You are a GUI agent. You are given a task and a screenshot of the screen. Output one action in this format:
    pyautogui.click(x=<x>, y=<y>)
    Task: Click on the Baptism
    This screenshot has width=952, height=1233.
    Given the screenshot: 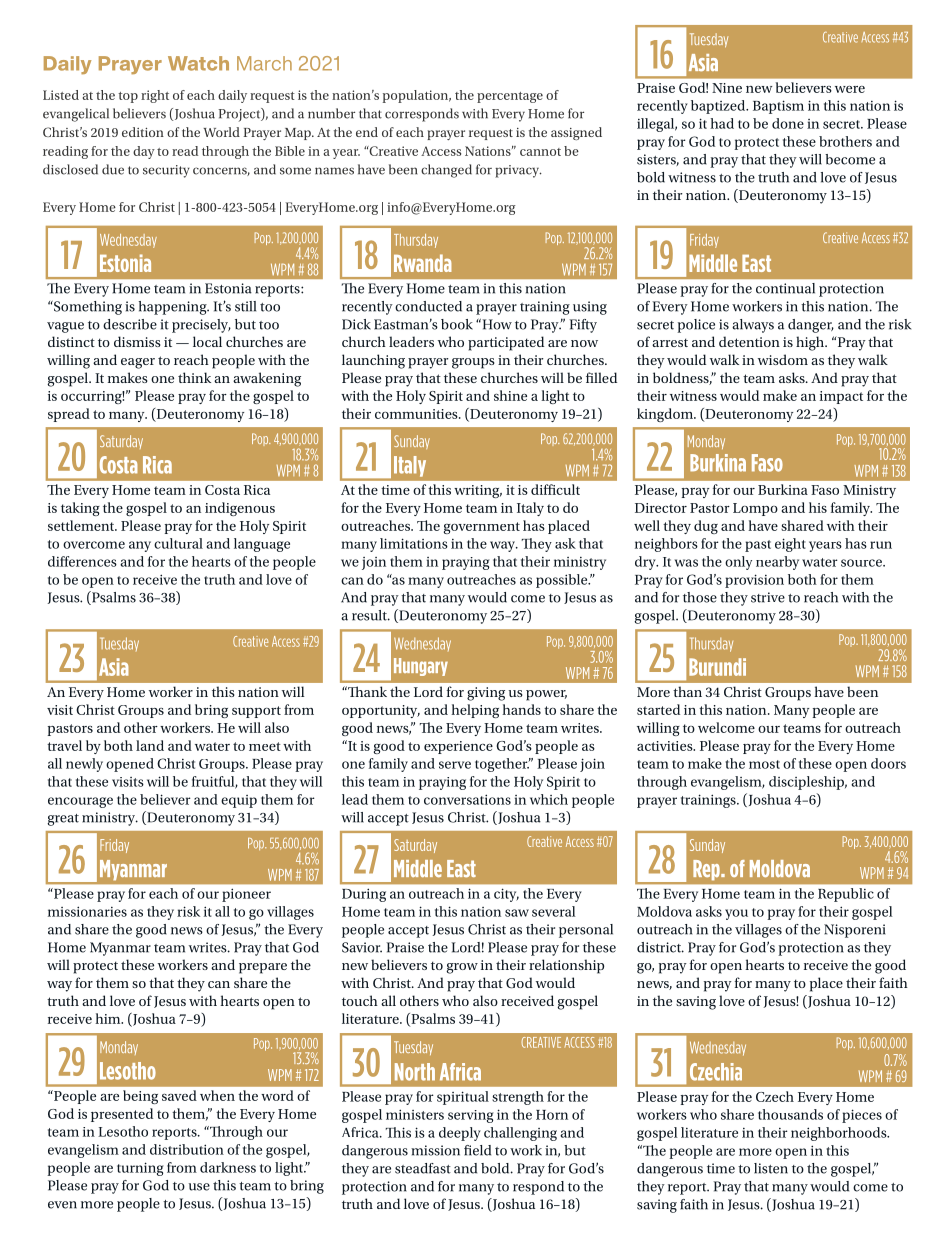 What is the action you would take?
    pyautogui.click(x=778, y=107)
